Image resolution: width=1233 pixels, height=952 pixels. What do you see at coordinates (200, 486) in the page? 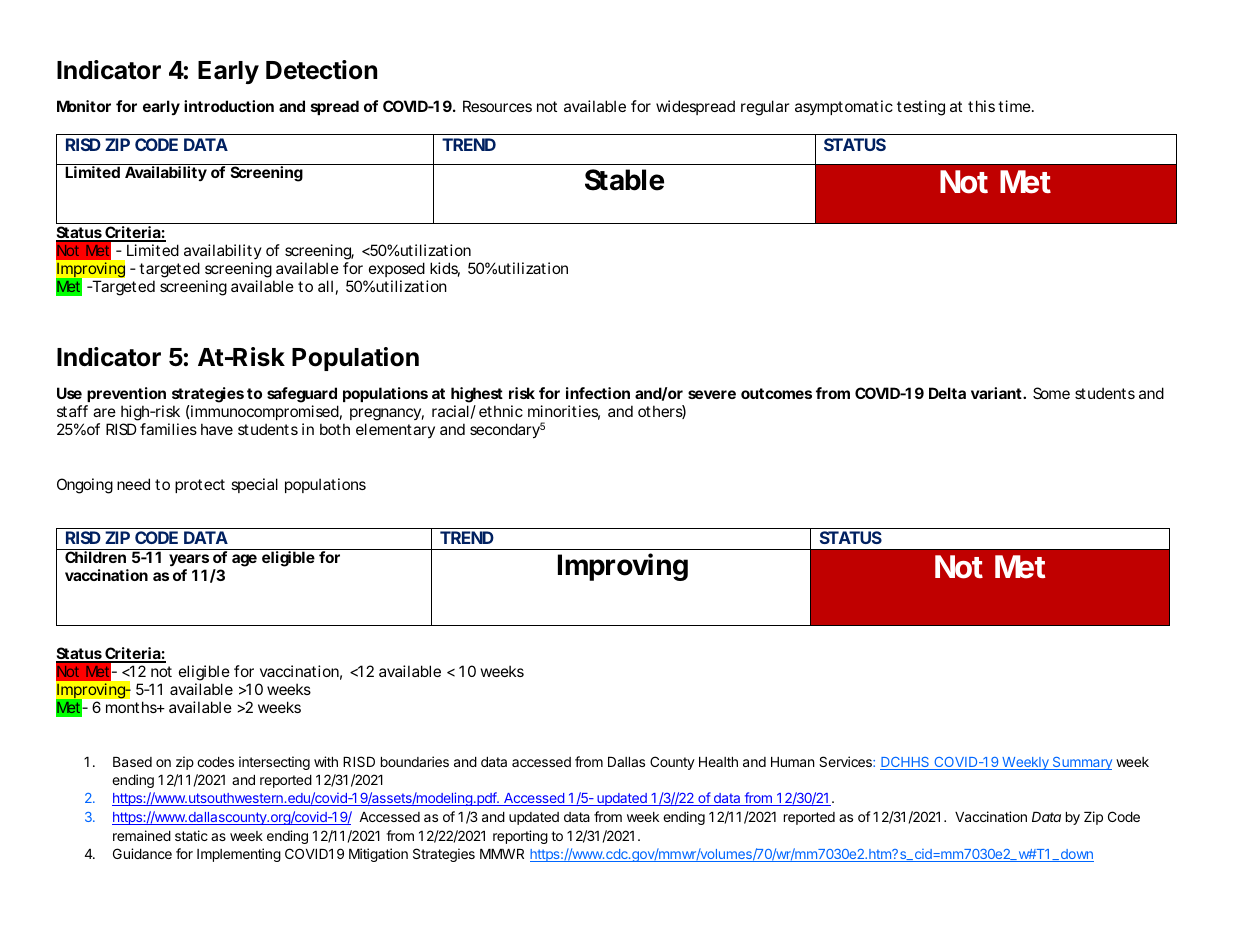
I see `protect` at bounding box center [200, 486].
